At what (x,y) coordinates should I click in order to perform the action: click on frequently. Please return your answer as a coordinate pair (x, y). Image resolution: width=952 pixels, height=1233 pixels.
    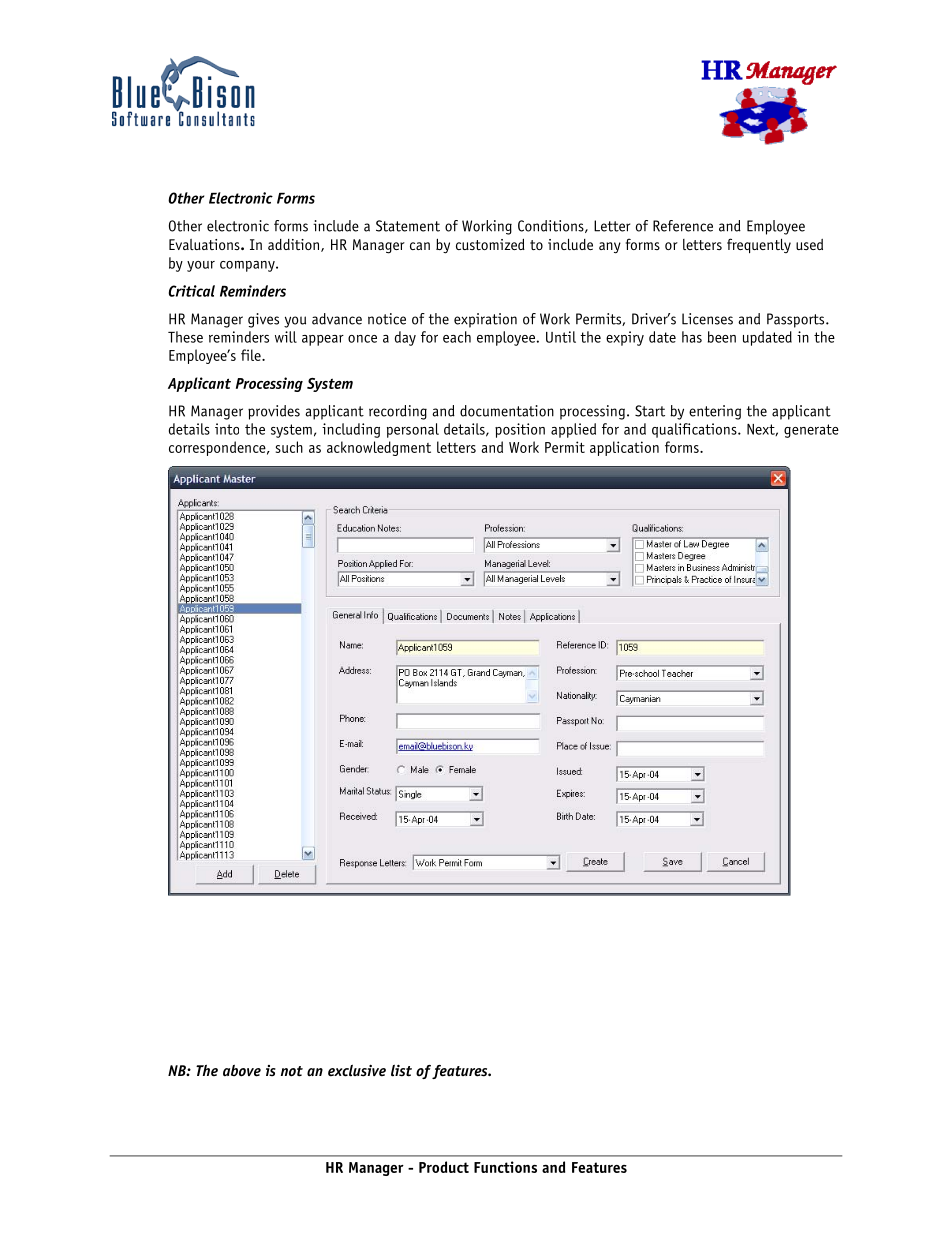
    Looking at the image, I should click on (759, 245).
